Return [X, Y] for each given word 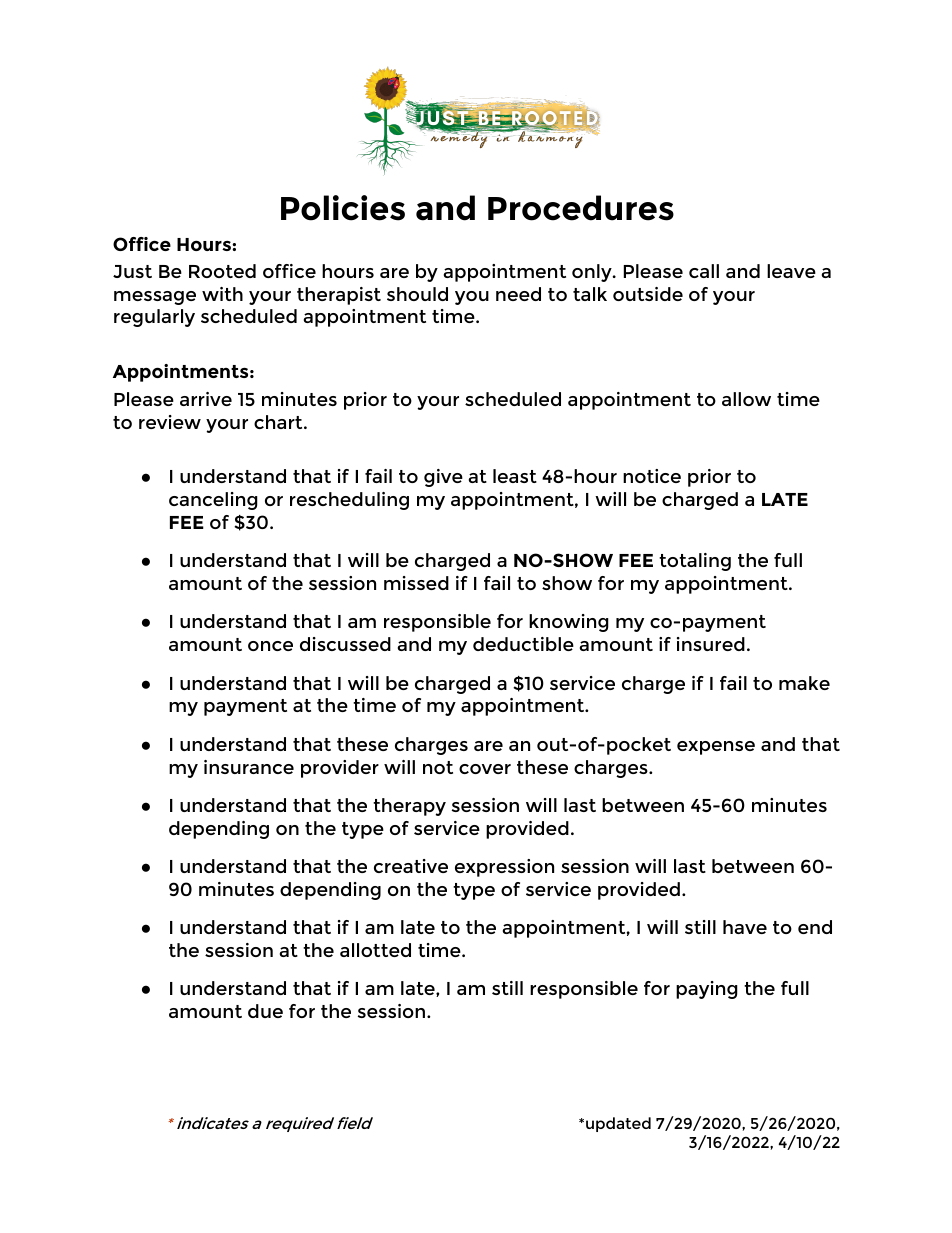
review [170, 422]
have [745, 927]
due [265, 1011]
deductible [523, 644]
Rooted [222, 271]
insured [711, 644]
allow [746, 399]
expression [504, 868]
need [518, 294]
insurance [249, 767]
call [704, 271]
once [270, 646]
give [443, 478]
